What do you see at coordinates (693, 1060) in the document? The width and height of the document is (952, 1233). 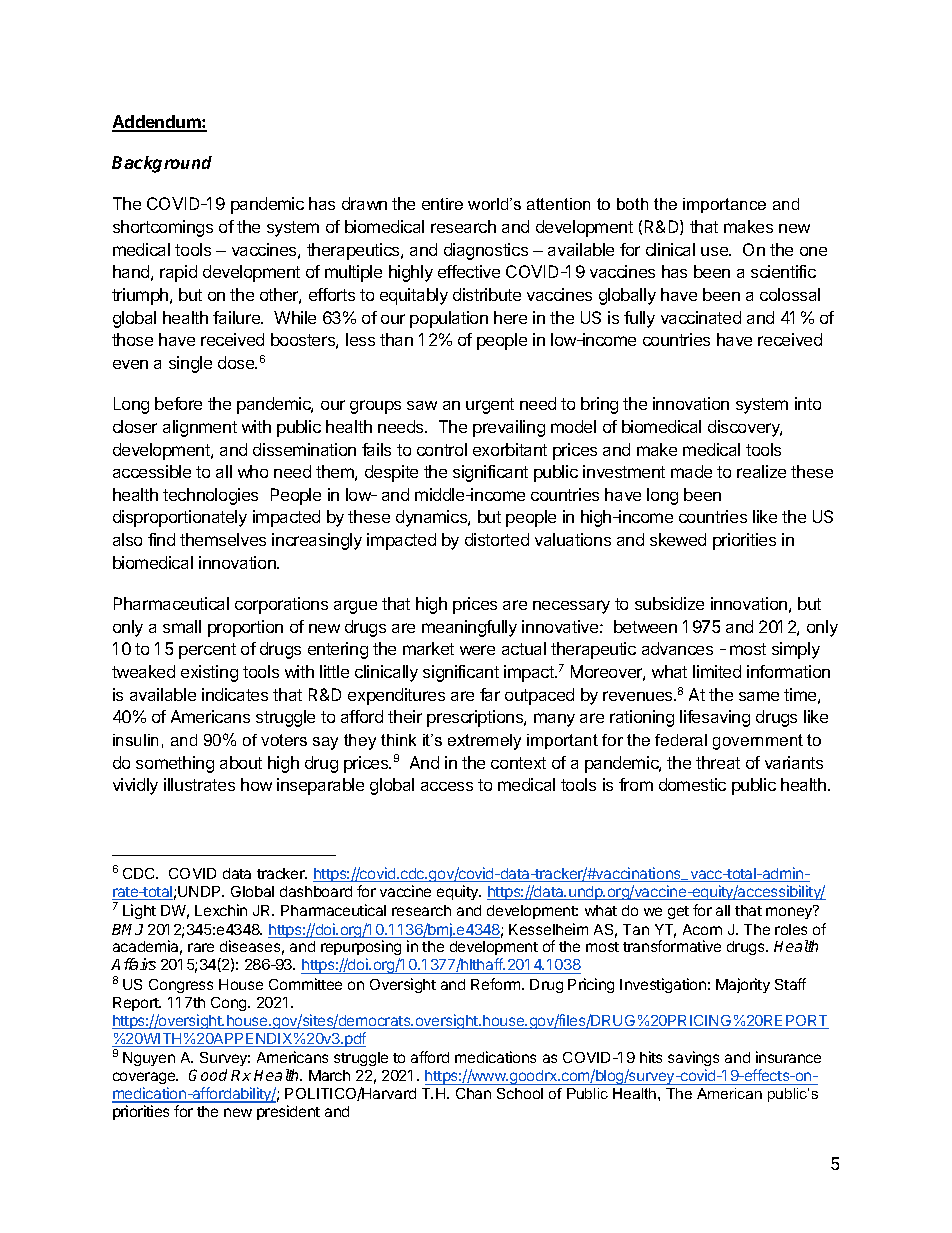 I see `savings` at bounding box center [693, 1060].
